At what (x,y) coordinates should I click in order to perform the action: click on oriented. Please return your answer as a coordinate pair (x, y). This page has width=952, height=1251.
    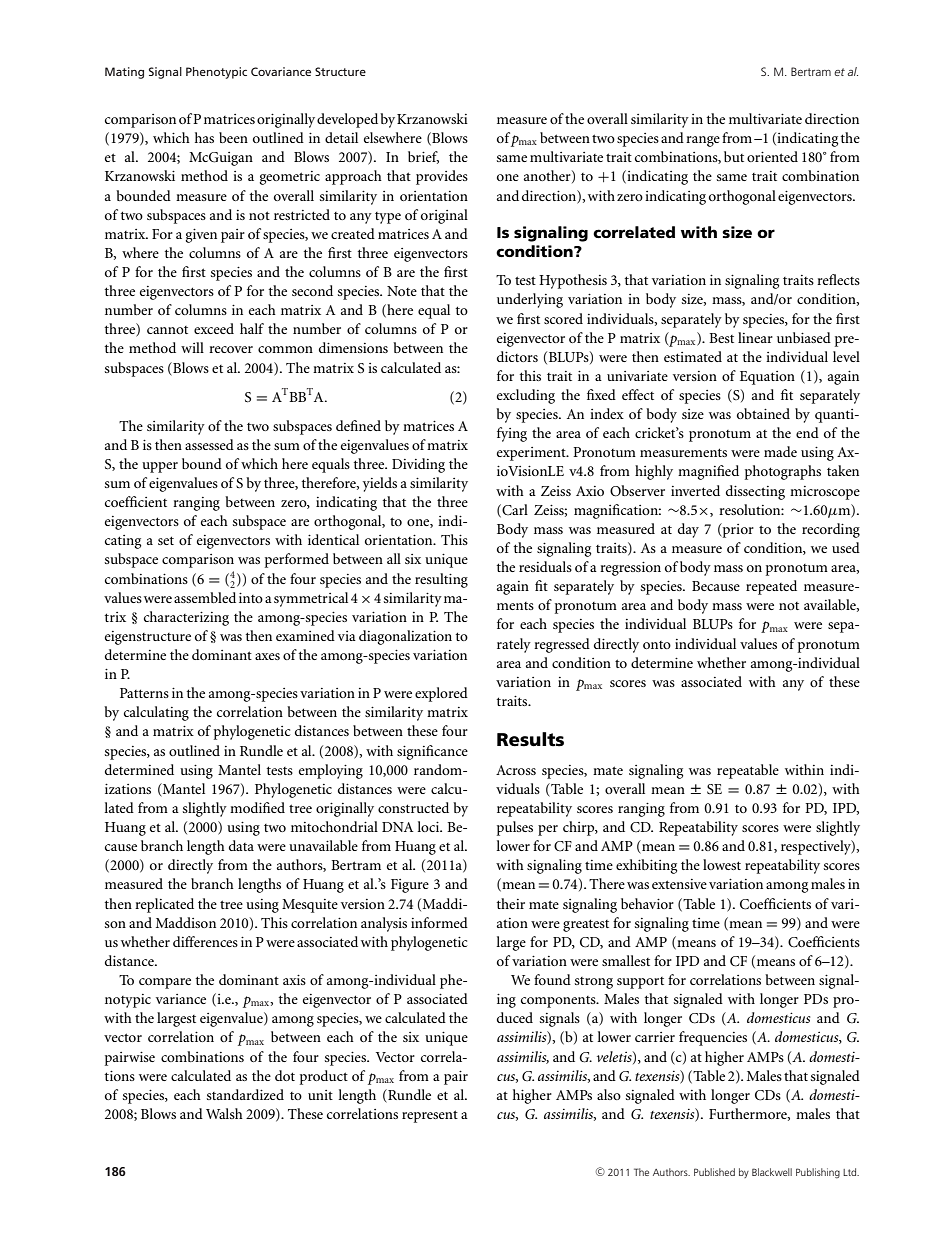
    Looking at the image, I should click on (772, 156).
